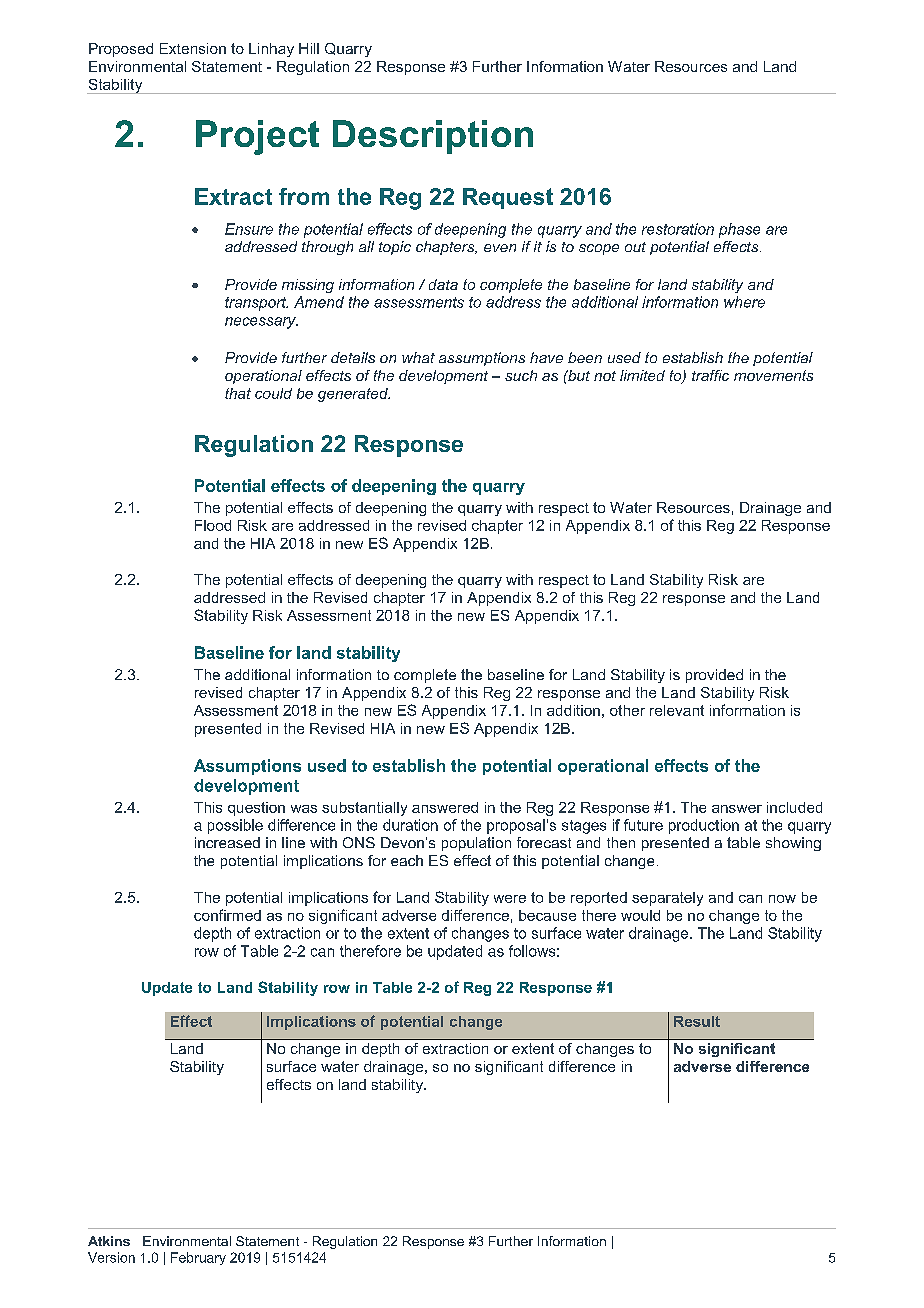 This image has height=1308, width=924. What do you see at coordinates (193, 48) in the image?
I see `Extension` at bounding box center [193, 48].
